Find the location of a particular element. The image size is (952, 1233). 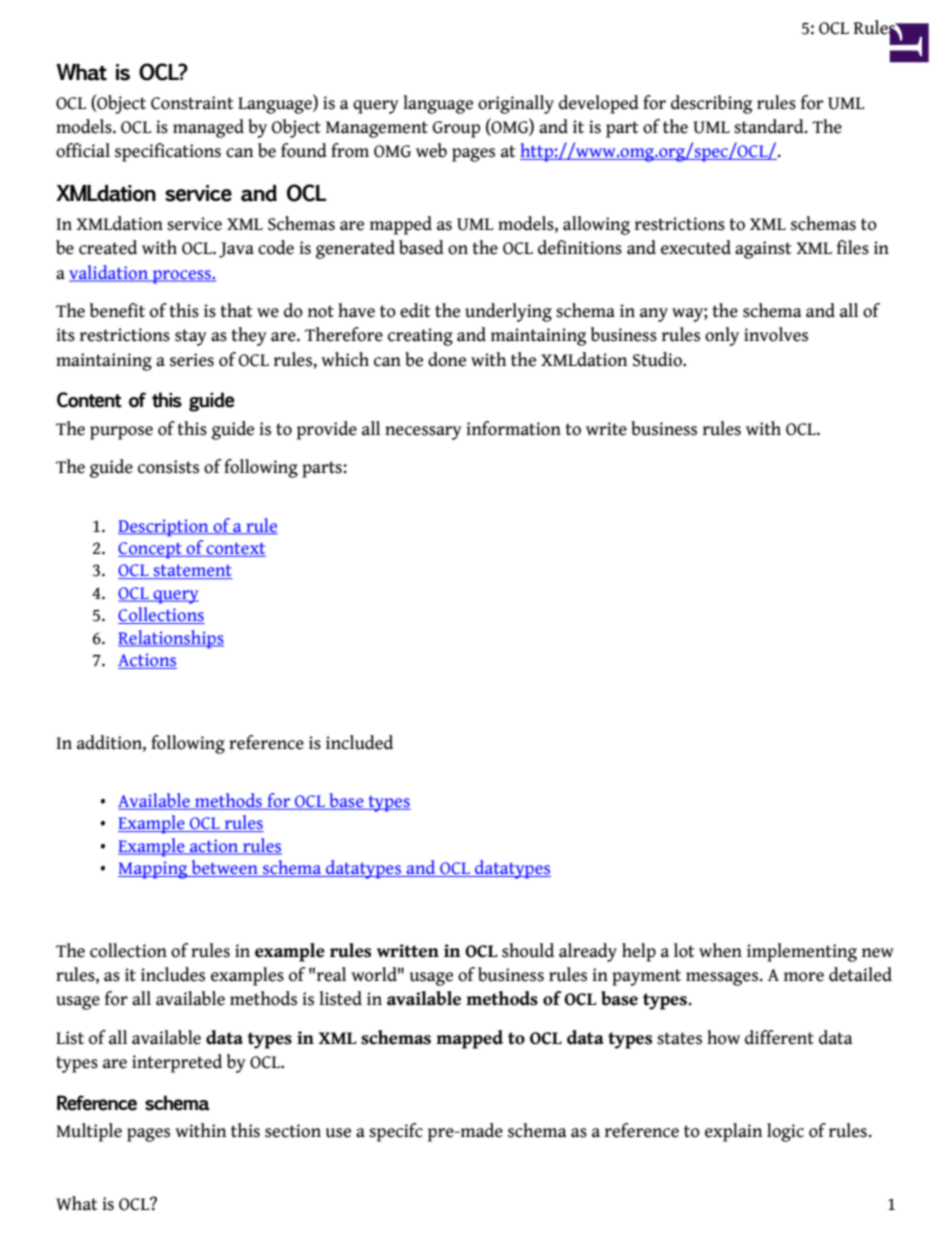

logic is located at coordinates (785, 1132).
